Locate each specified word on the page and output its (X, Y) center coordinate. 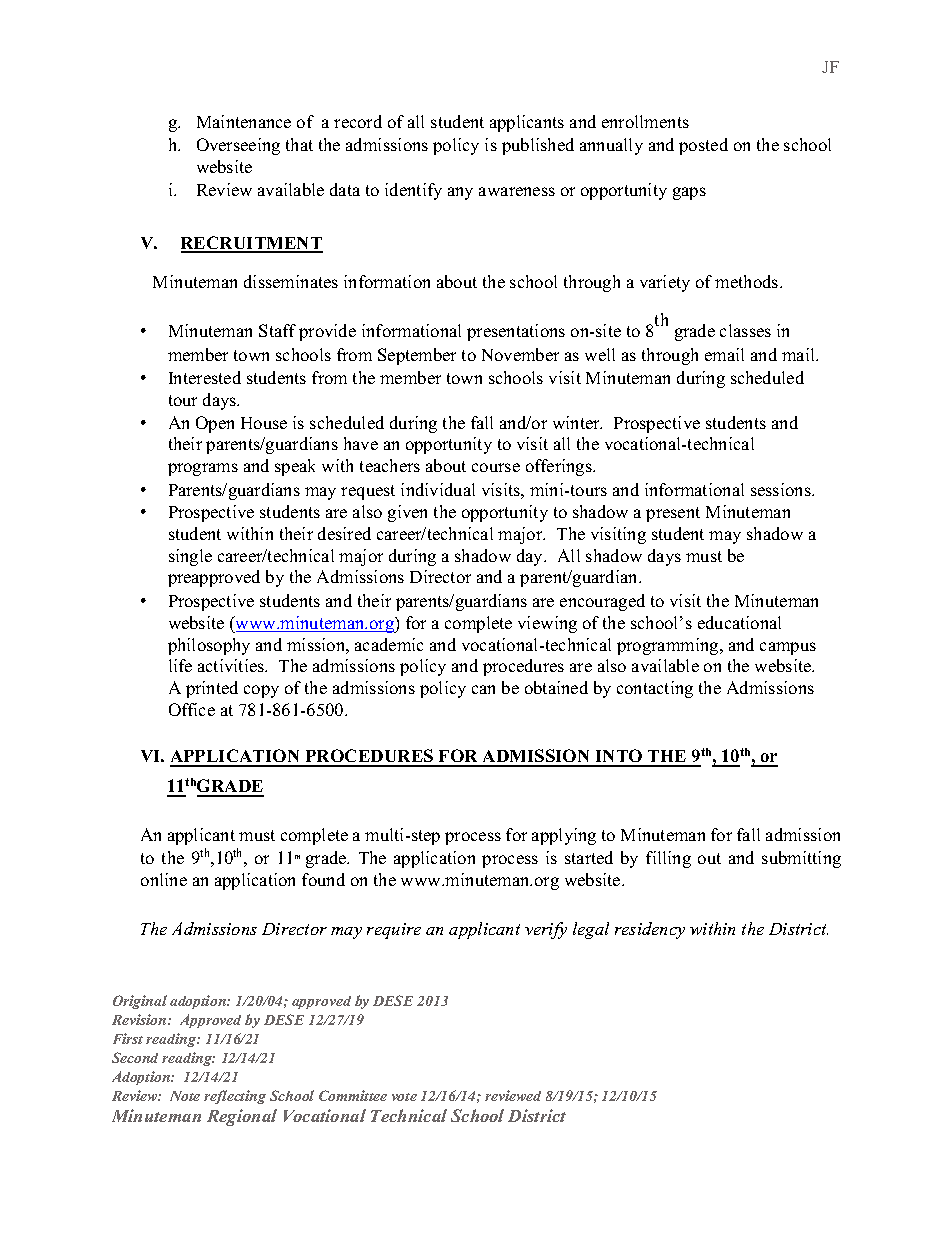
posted (703, 146)
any (460, 193)
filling (668, 859)
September (417, 356)
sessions (782, 489)
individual (438, 489)
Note (185, 1096)
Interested (205, 377)
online (164, 879)
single (190, 557)
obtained (556, 687)
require (394, 931)
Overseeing (238, 146)
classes (745, 330)
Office (192, 709)
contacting (655, 689)
